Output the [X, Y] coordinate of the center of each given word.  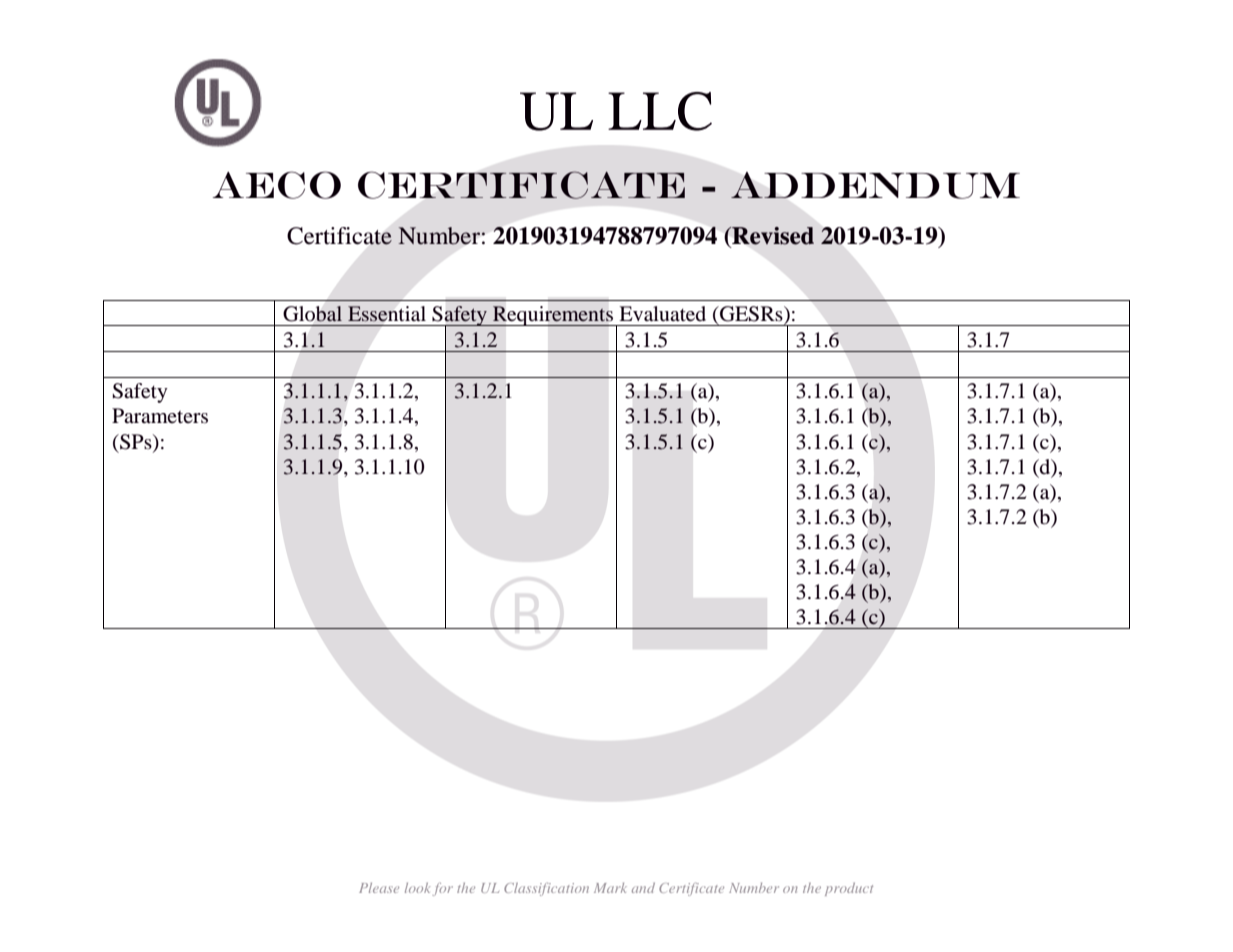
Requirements [553, 316]
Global [312, 314]
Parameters [160, 415]
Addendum [875, 185]
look [417, 888]
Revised [772, 236]
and [643, 888]
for [442, 889]
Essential [387, 313]
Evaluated [662, 314]
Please [379, 888]
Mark [610, 888]
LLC [660, 111]
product [849, 889]
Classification [546, 889]
